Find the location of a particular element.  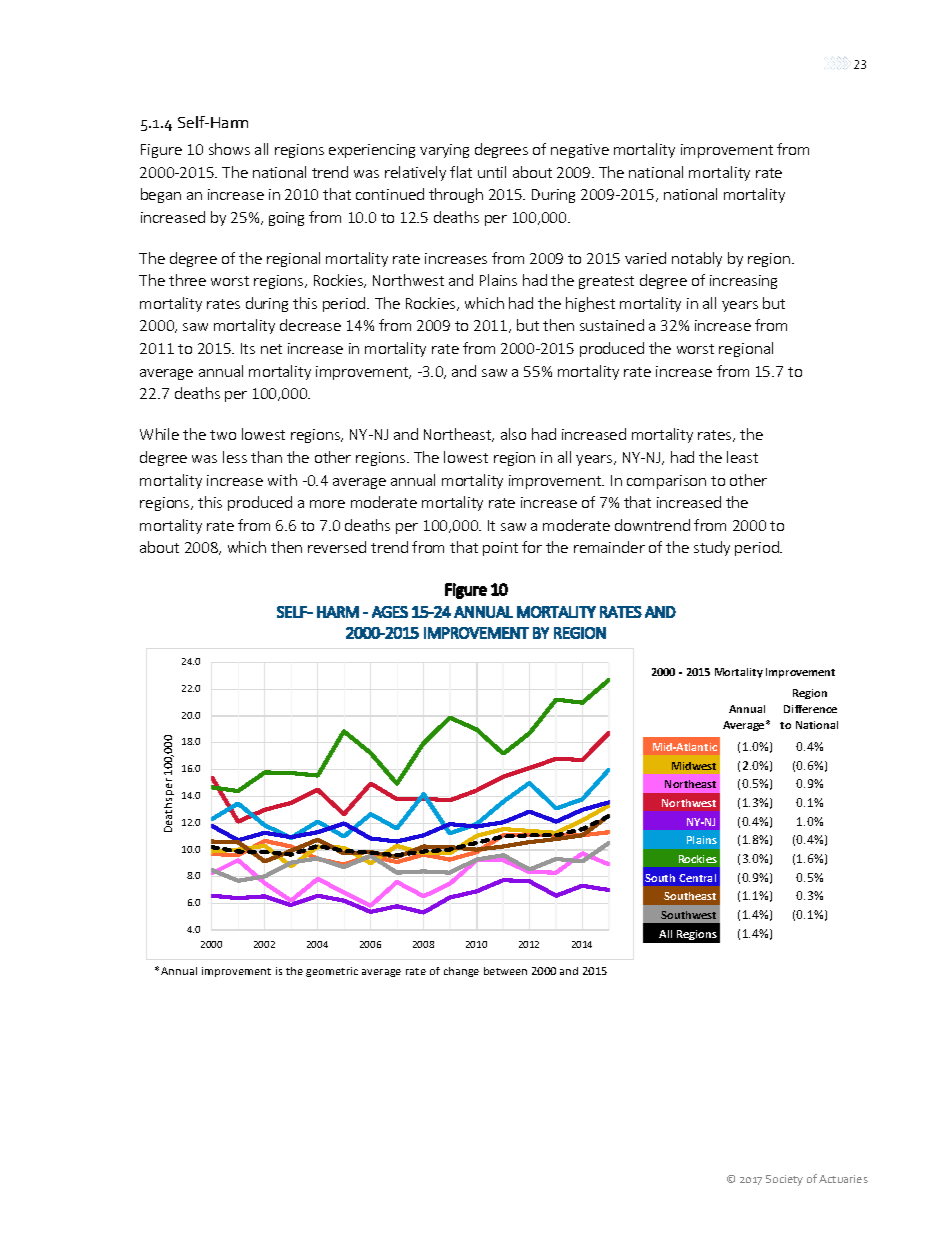

until is located at coordinates (492, 172).
